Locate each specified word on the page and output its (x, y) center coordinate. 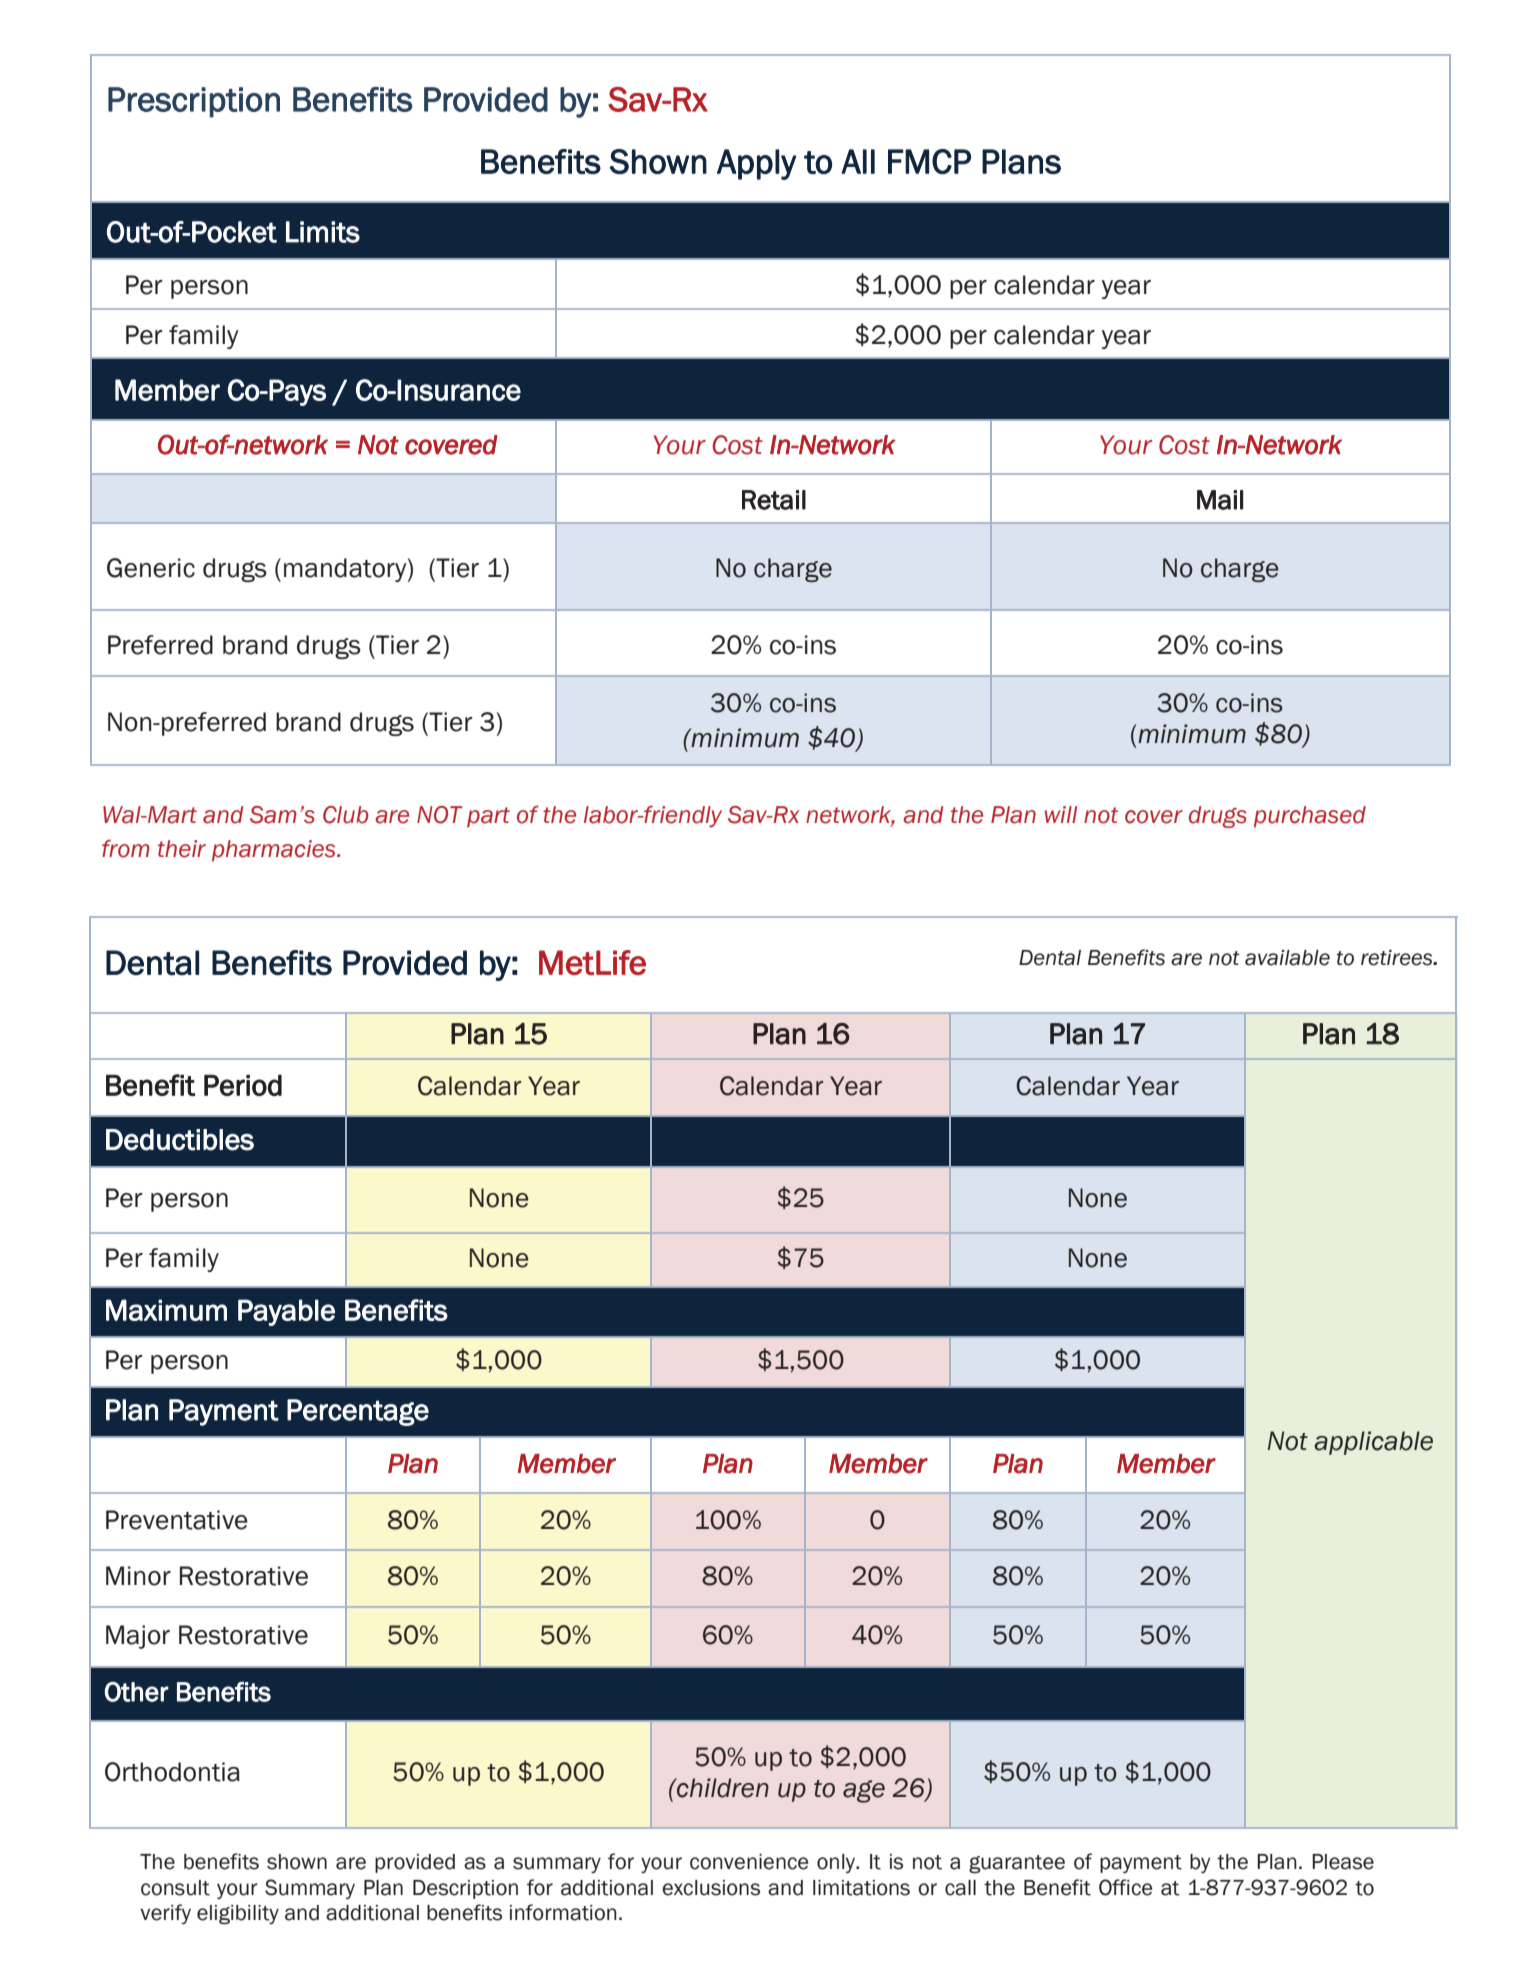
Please (1343, 1862)
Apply (757, 164)
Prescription (194, 102)
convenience (749, 1862)
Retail (774, 500)
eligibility (238, 1915)
